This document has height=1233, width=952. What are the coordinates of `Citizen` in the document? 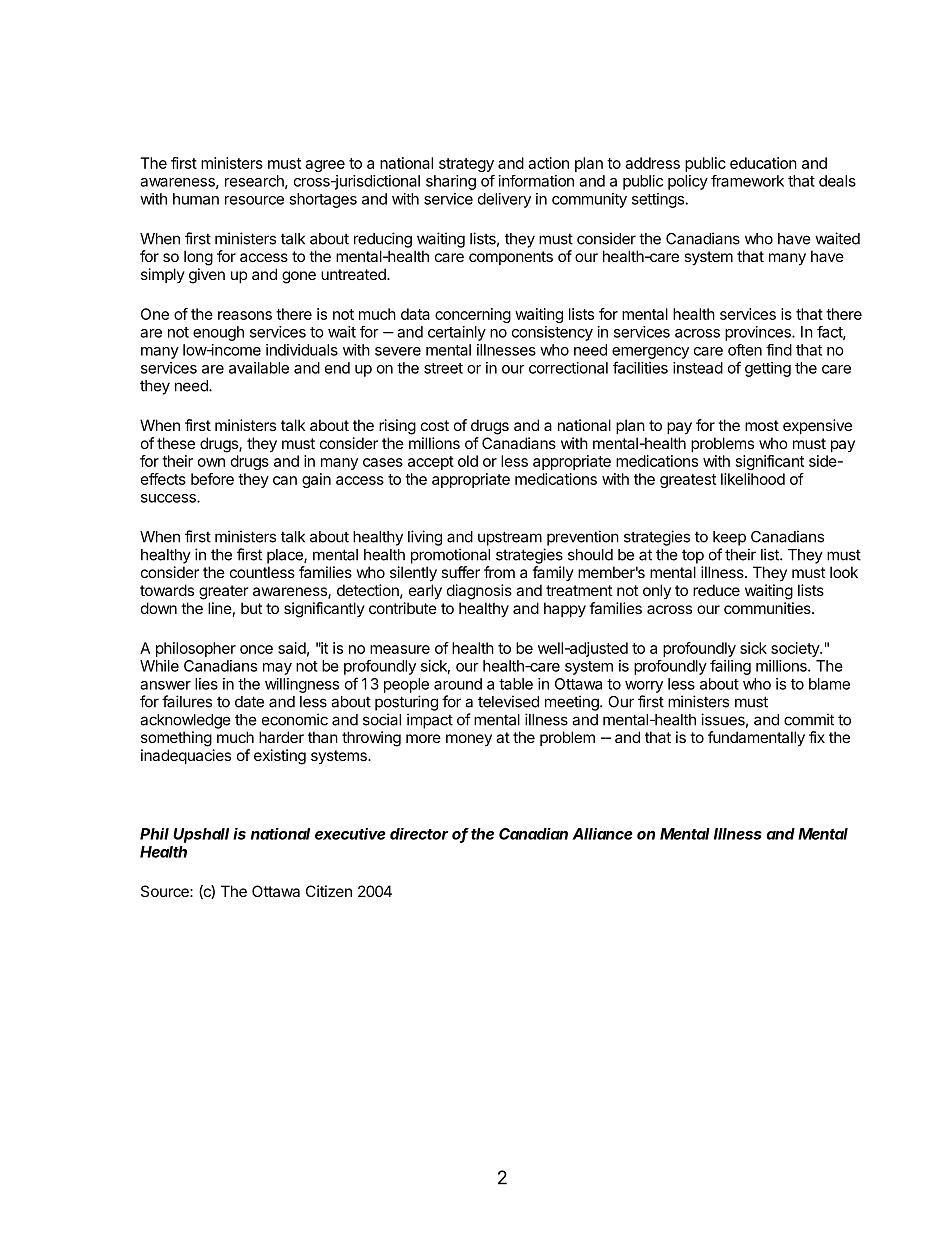 It's located at (329, 891).
